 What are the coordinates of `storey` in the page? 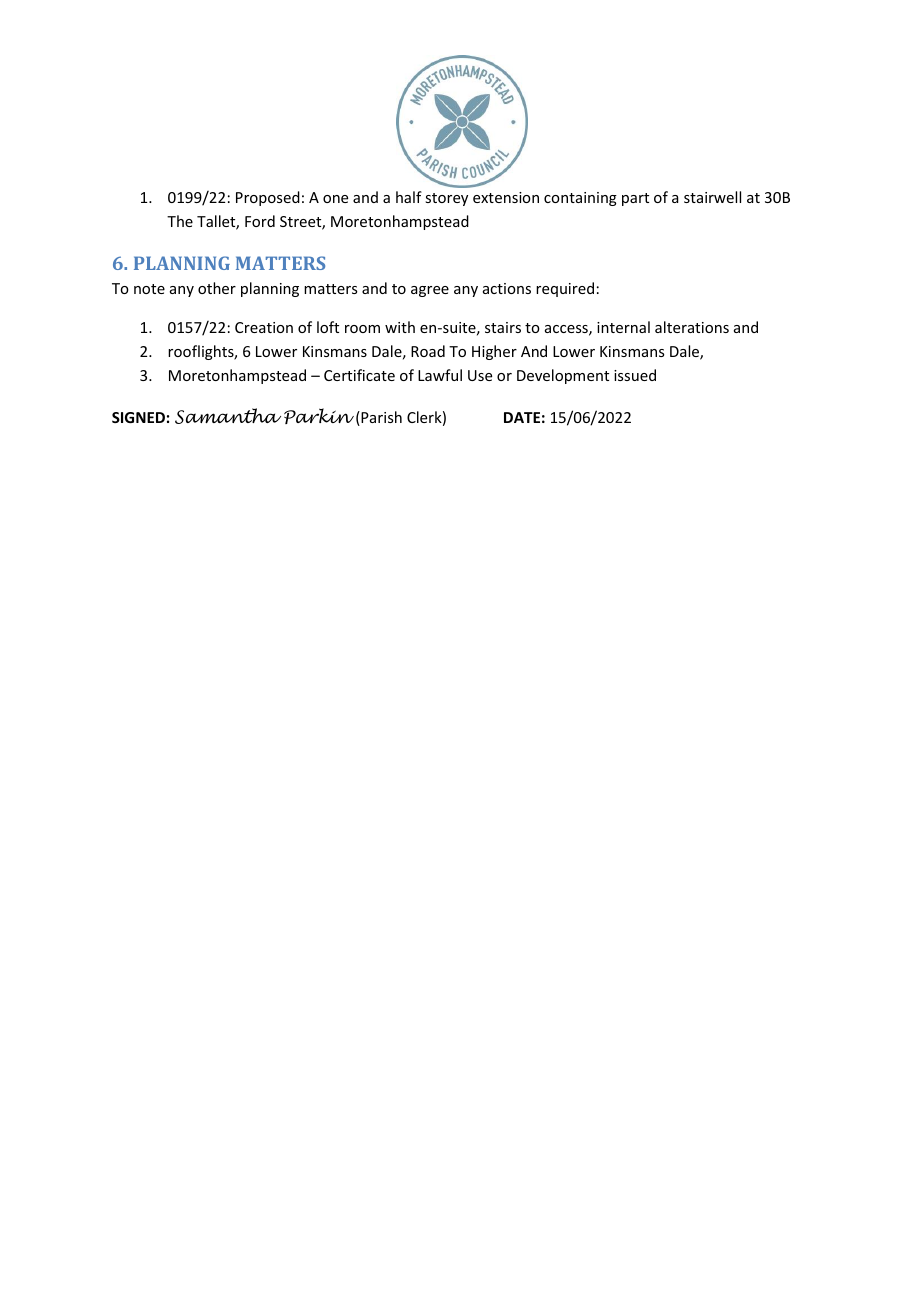 It's located at (446, 199).
